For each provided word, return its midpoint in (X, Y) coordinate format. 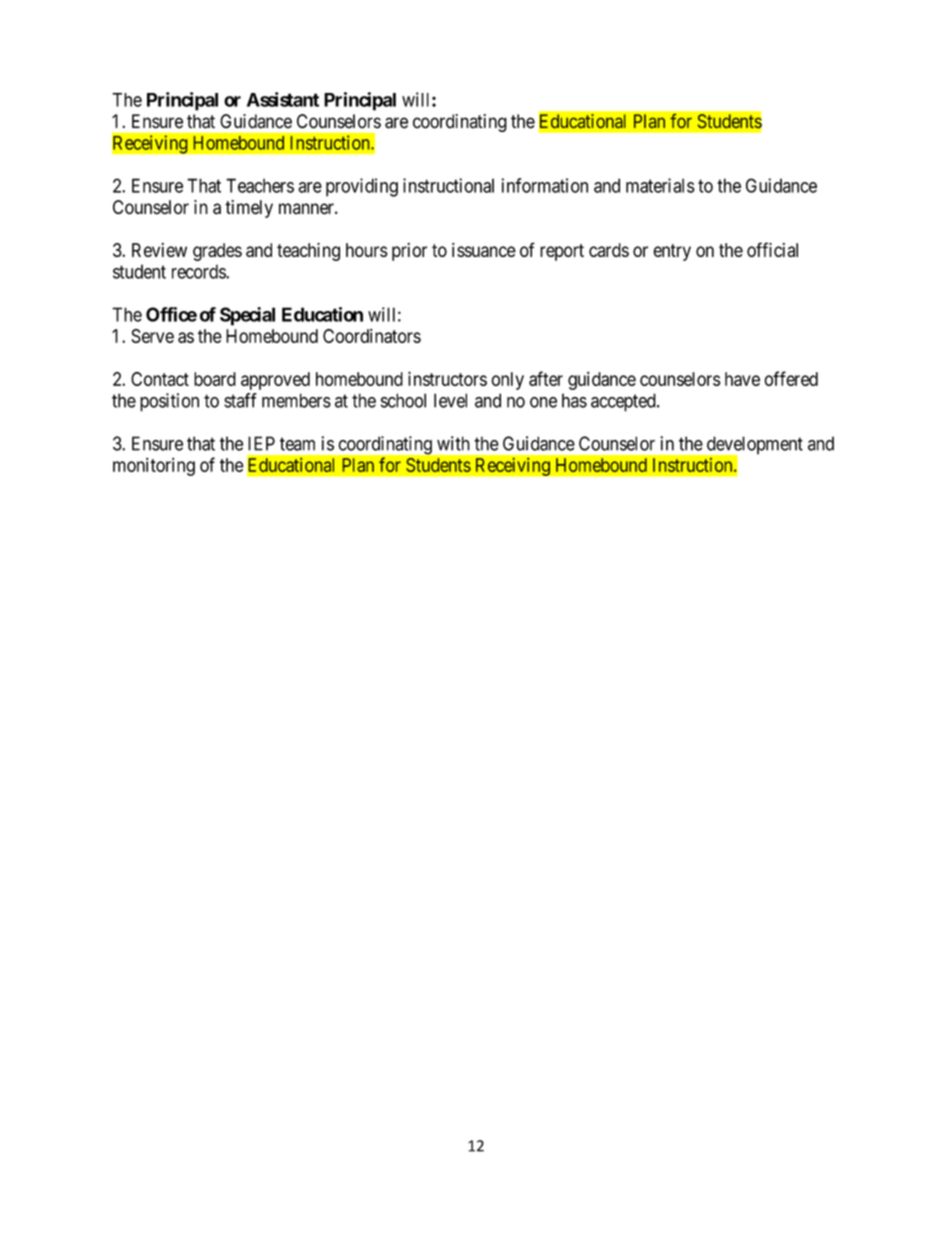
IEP (261, 443)
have (742, 379)
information (545, 185)
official (772, 249)
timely (249, 209)
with (453, 443)
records (199, 271)
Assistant (283, 99)
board (215, 379)
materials (660, 185)
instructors (447, 378)
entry (672, 252)
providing (362, 187)
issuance (484, 250)
